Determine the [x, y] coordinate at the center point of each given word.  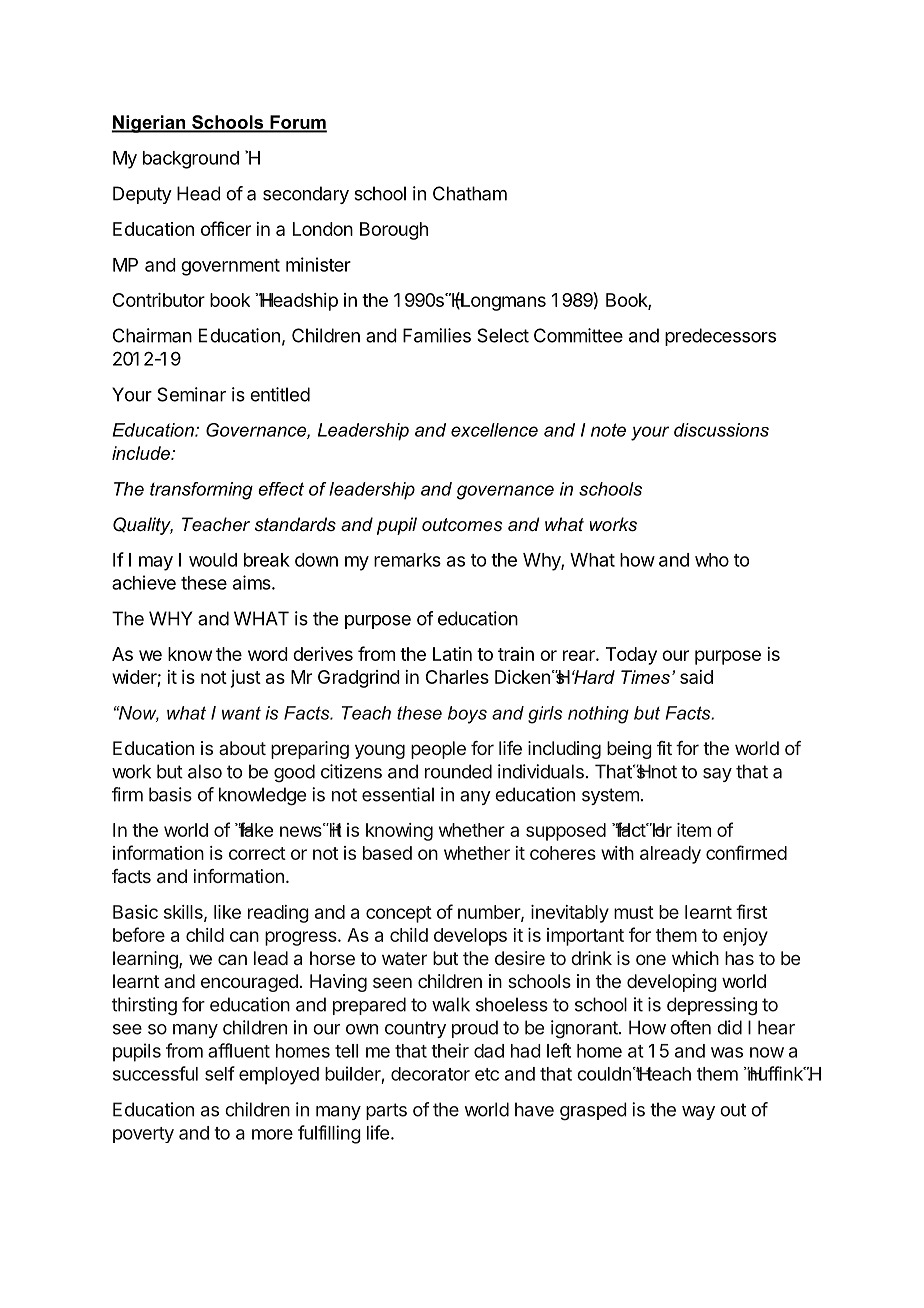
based [387, 853]
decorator [430, 1074]
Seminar [191, 394]
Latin [452, 654]
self [220, 1073]
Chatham [470, 193]
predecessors [720, 337]
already [670, 855]
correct [257, 853]
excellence [494, 430]
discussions [721, 430]
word [268, 654]
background [191, 160]
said [696, 677]
